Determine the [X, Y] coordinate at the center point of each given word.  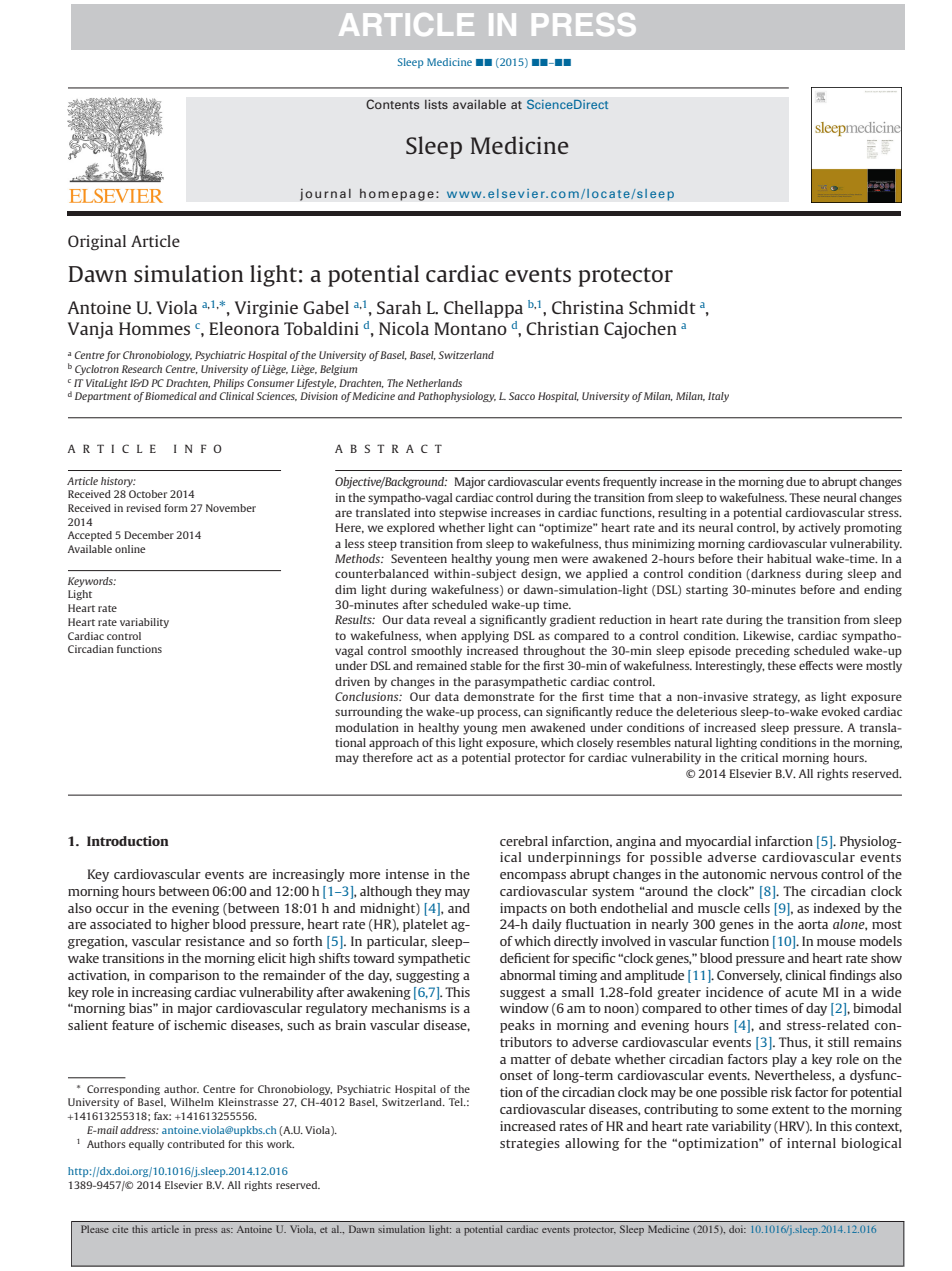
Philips [228, 384]
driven [352, 681]
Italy [718, 397]
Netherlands [434, 383]
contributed [196, 1144]
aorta [813, 924]
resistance [215, 941]
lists [436, 104]
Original [97, 243]
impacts [523, 909]
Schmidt [662, 307]
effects [816, 665]
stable [486, 665]
